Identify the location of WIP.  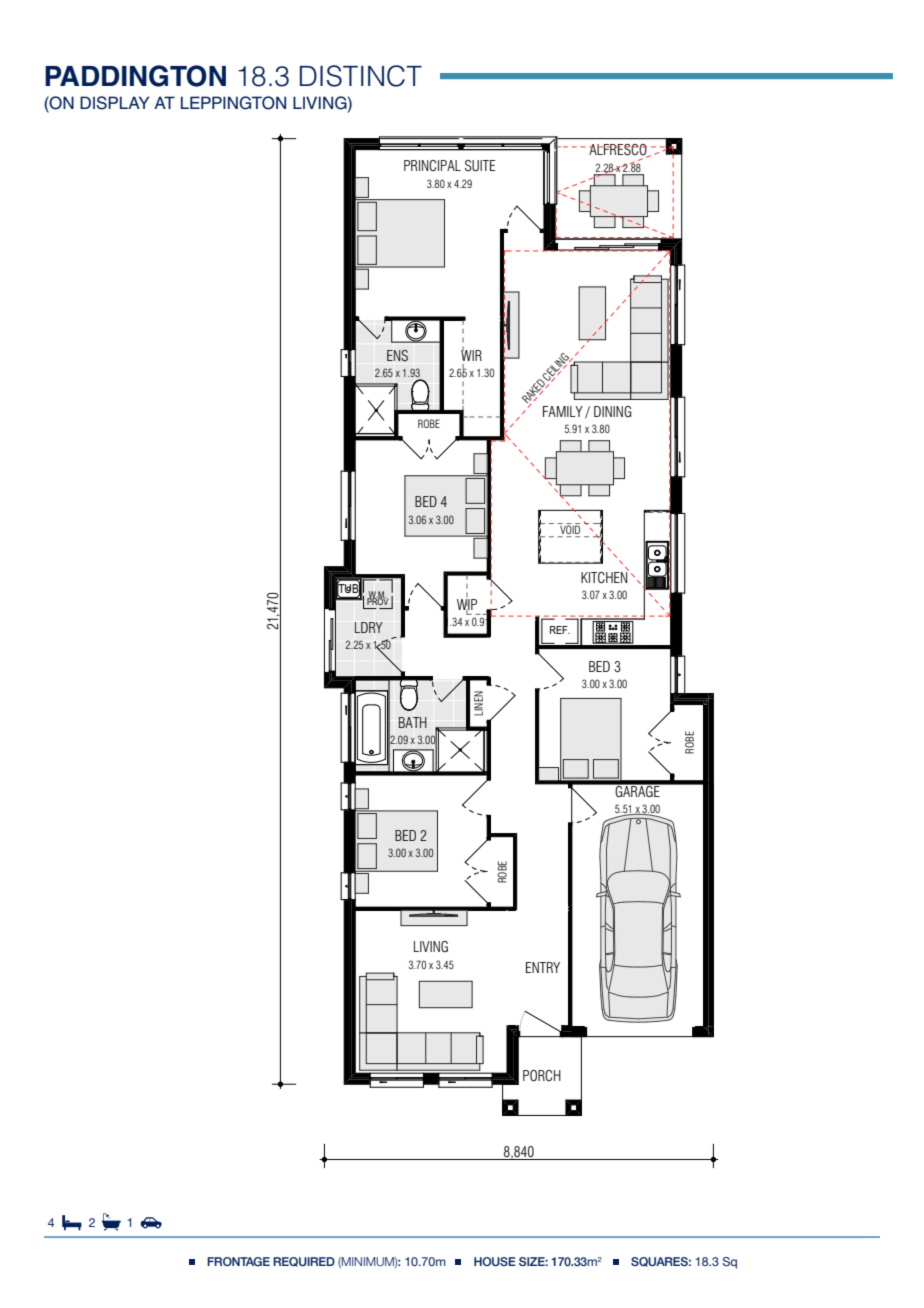
(467, 604).
